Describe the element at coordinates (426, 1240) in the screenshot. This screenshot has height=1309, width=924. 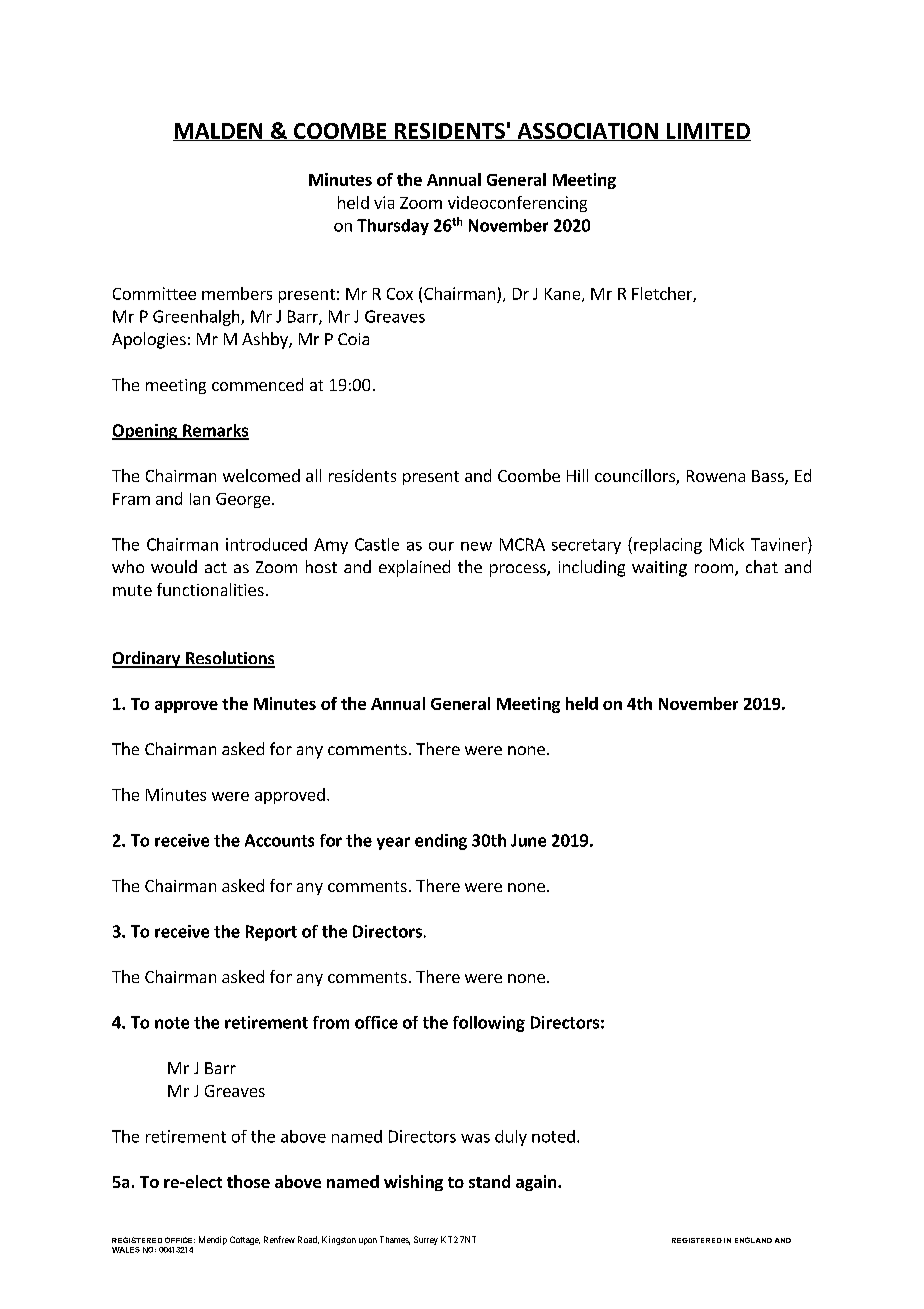
I see `Surrey` at that location.
